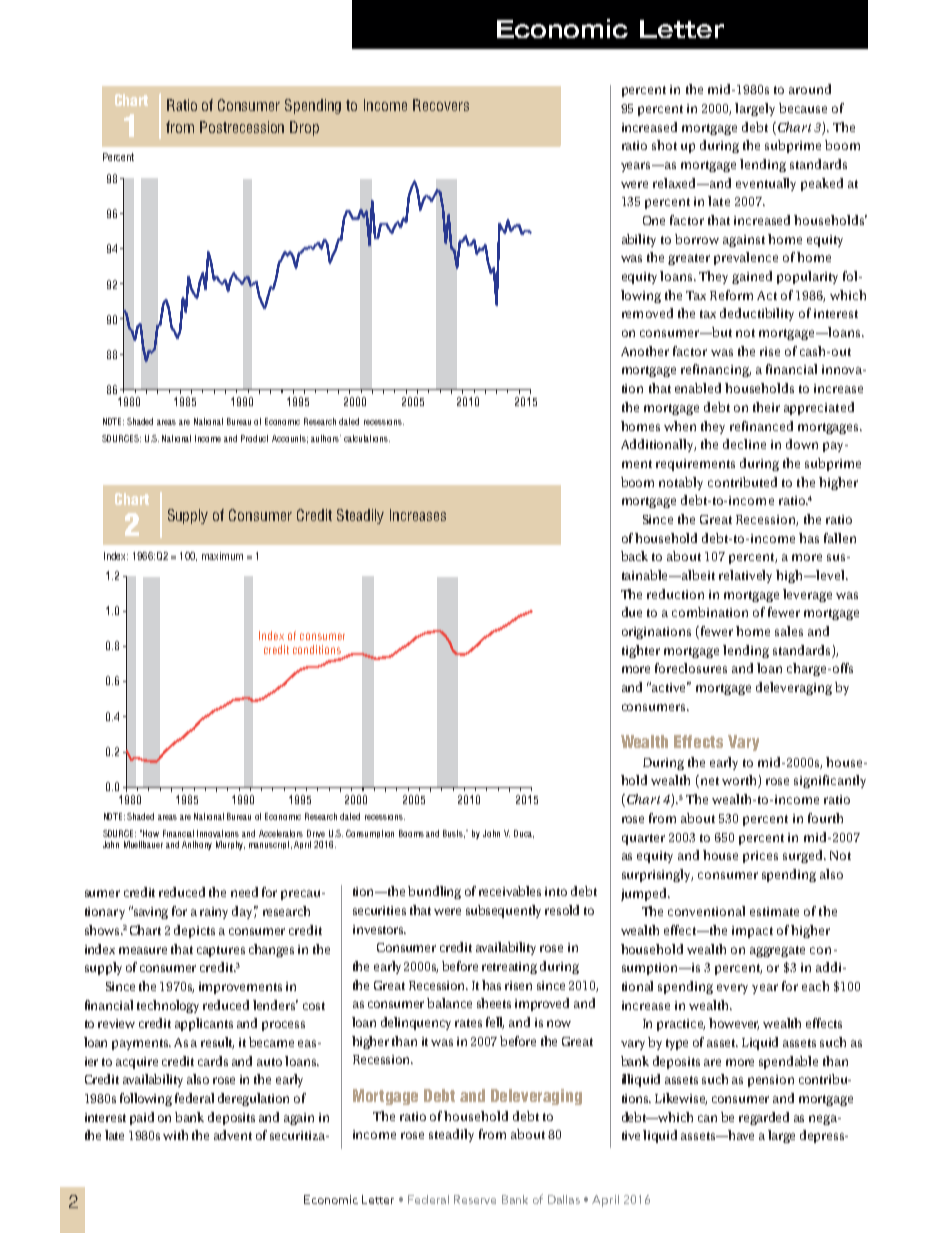  Describe the element at coordinates (304, 128) in the image. I see `Drop` at that location.
